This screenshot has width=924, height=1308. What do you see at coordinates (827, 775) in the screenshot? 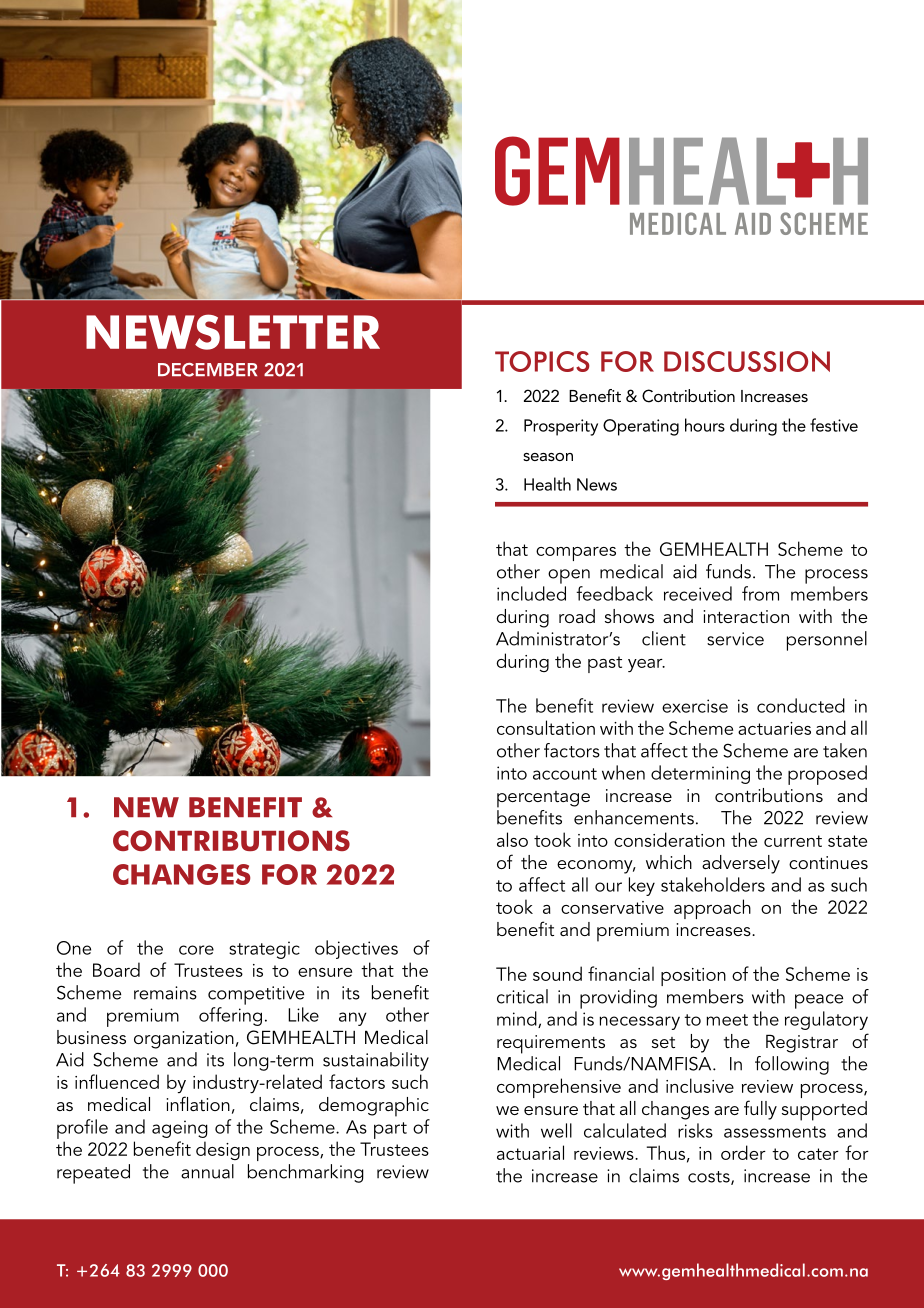
I see `proposed` at bounding box center [827, 775].
